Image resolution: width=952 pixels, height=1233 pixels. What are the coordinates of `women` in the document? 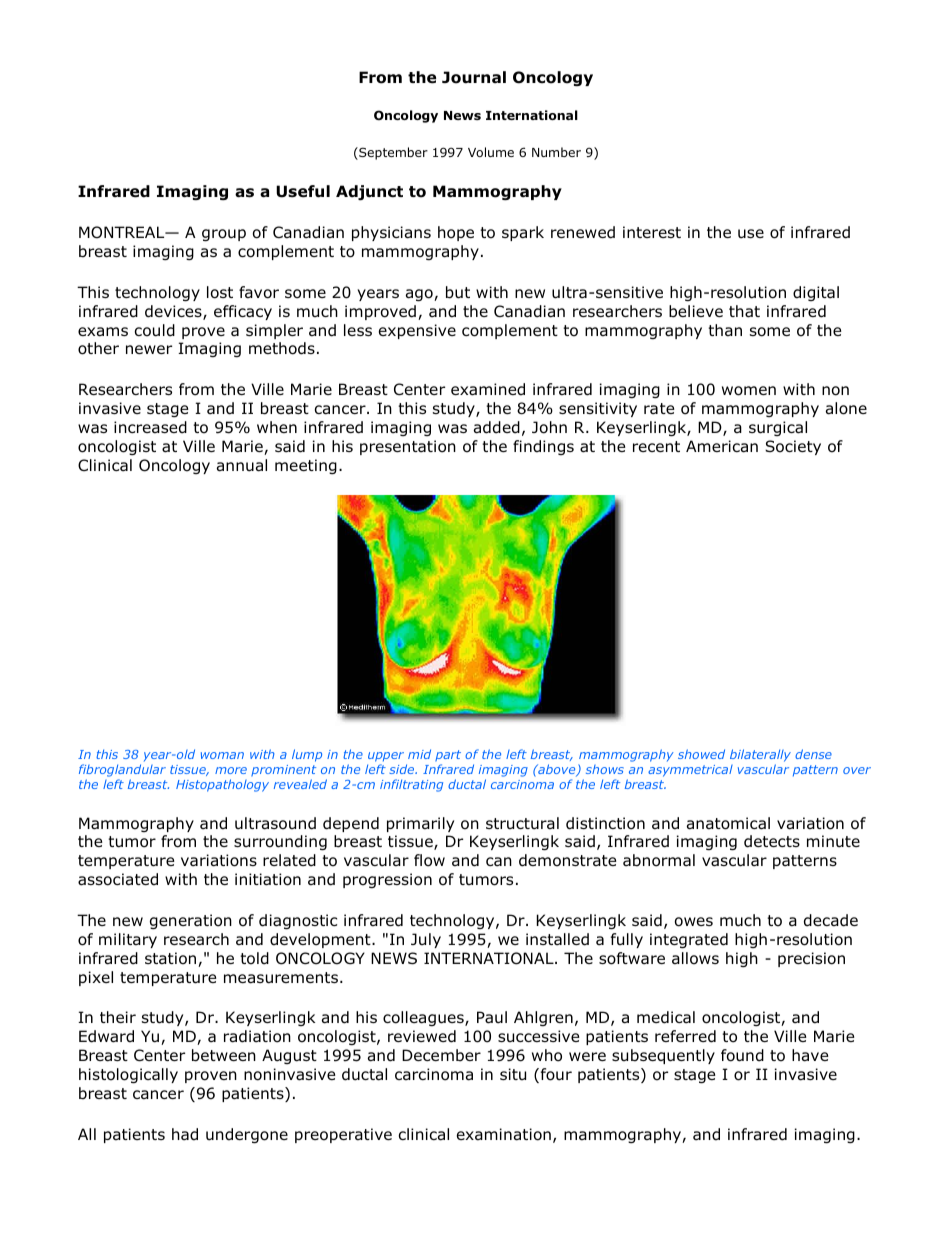 It's located at (749, 391).
